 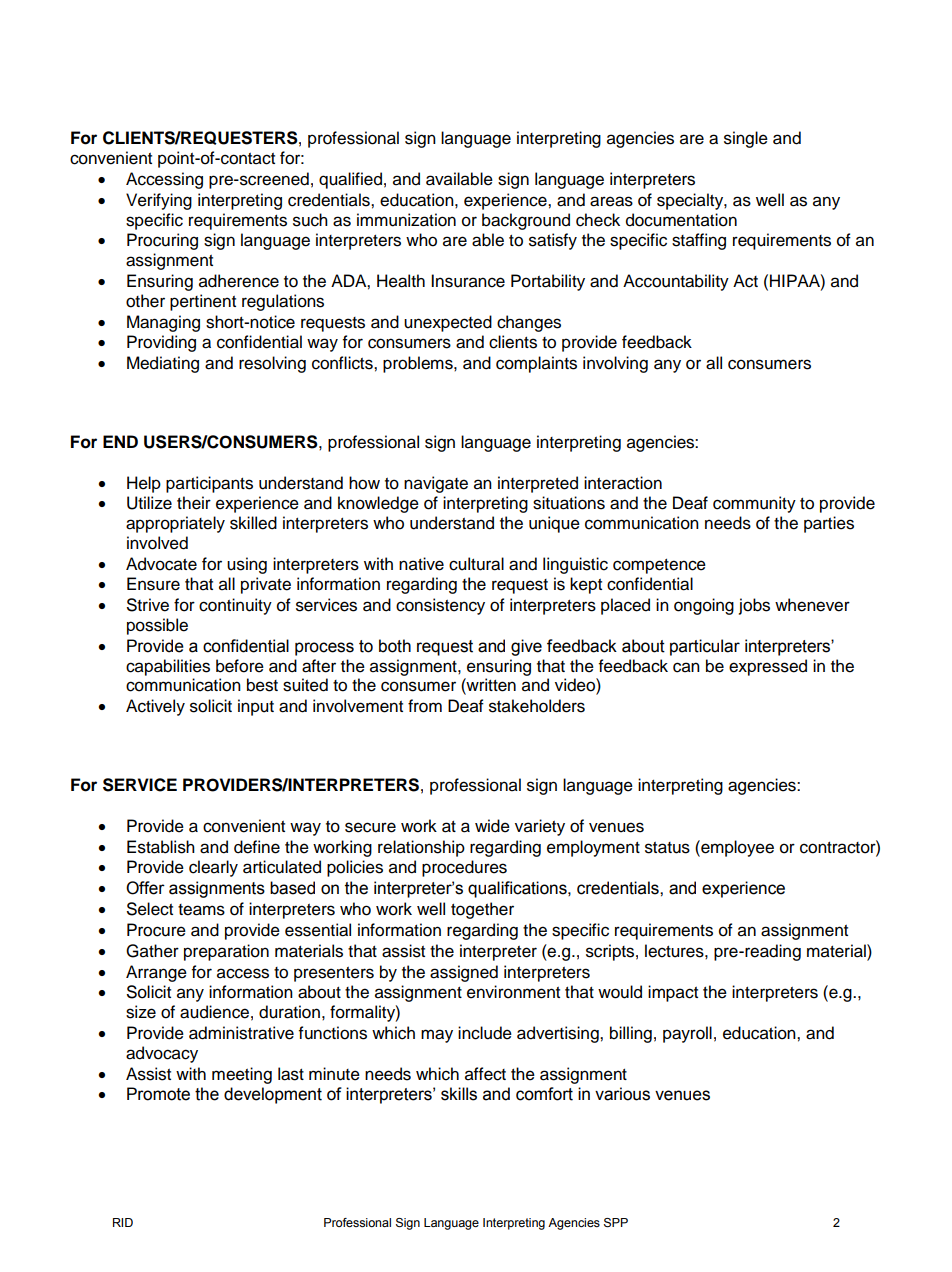 What do you see at coordinates (123, 1222) in the screenshot?
I see `RID` at bounding box center [123, 1222].
